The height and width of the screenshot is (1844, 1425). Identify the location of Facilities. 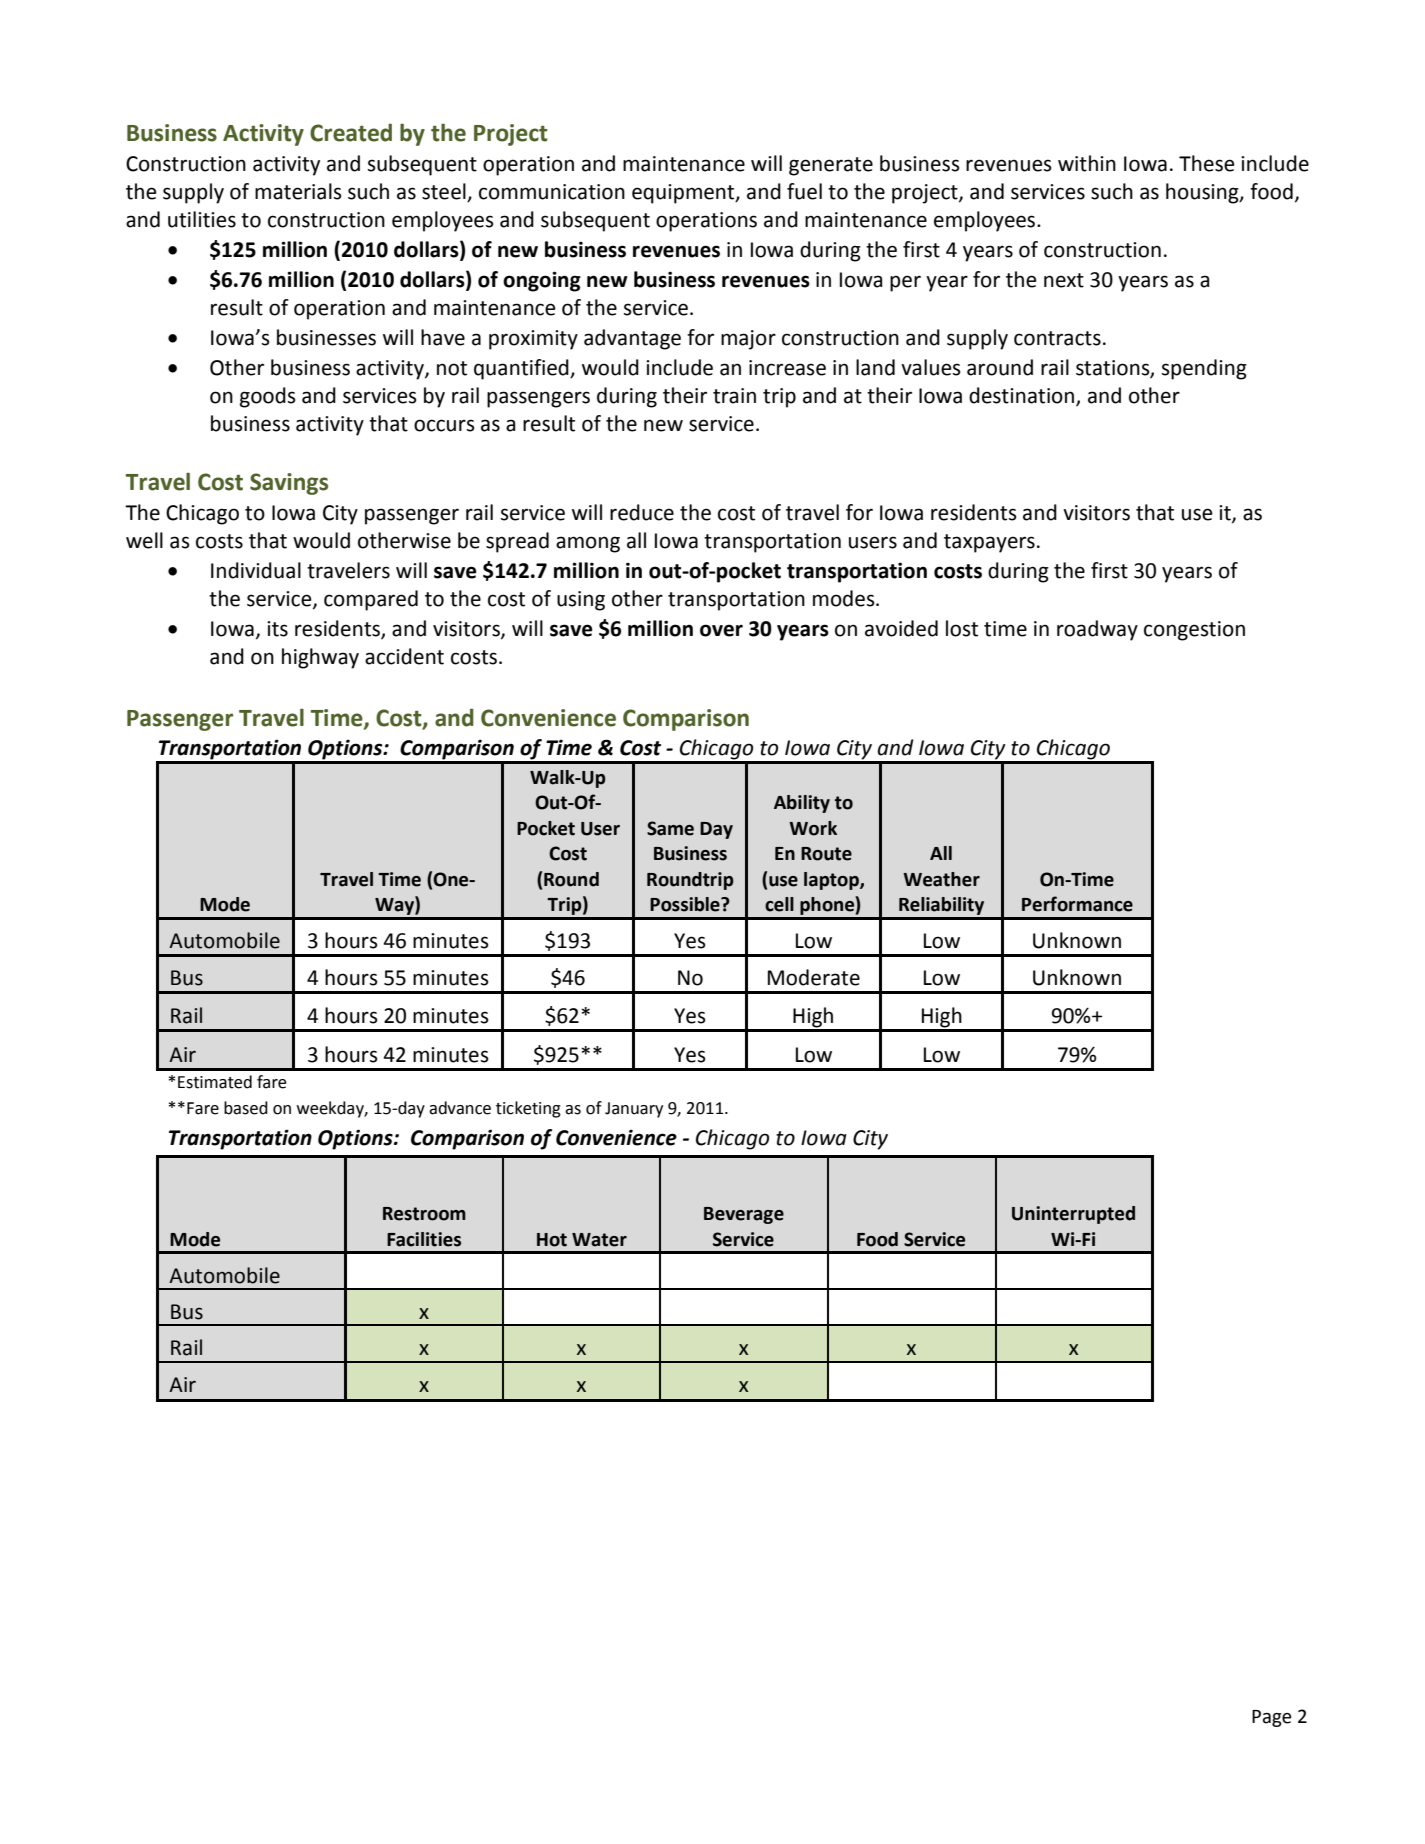
(424, 1239).
